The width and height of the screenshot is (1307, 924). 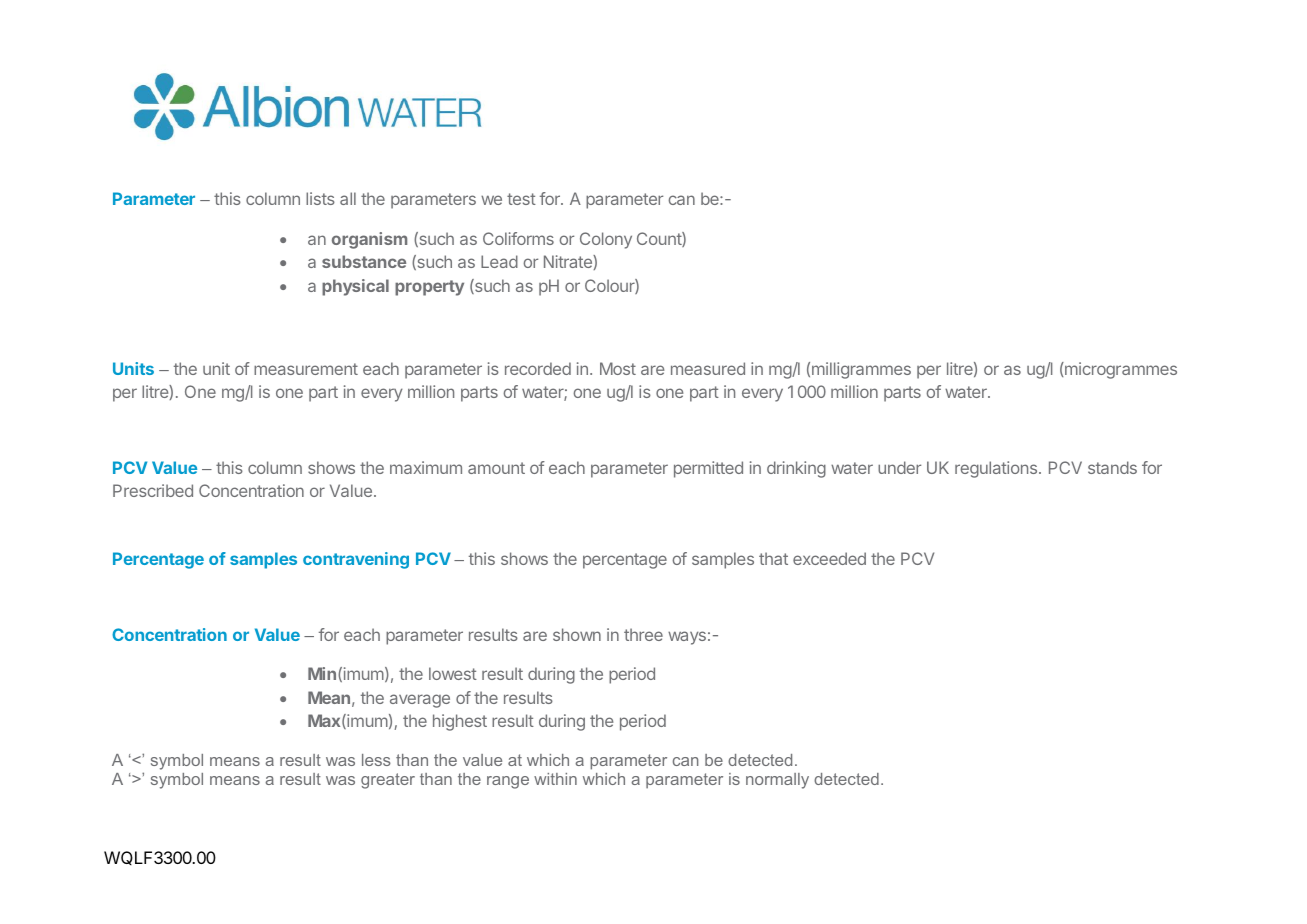 What do you see at coordinates (320, 198) in the screenshot?
I see `lists` at bounding box center [320, 198].
